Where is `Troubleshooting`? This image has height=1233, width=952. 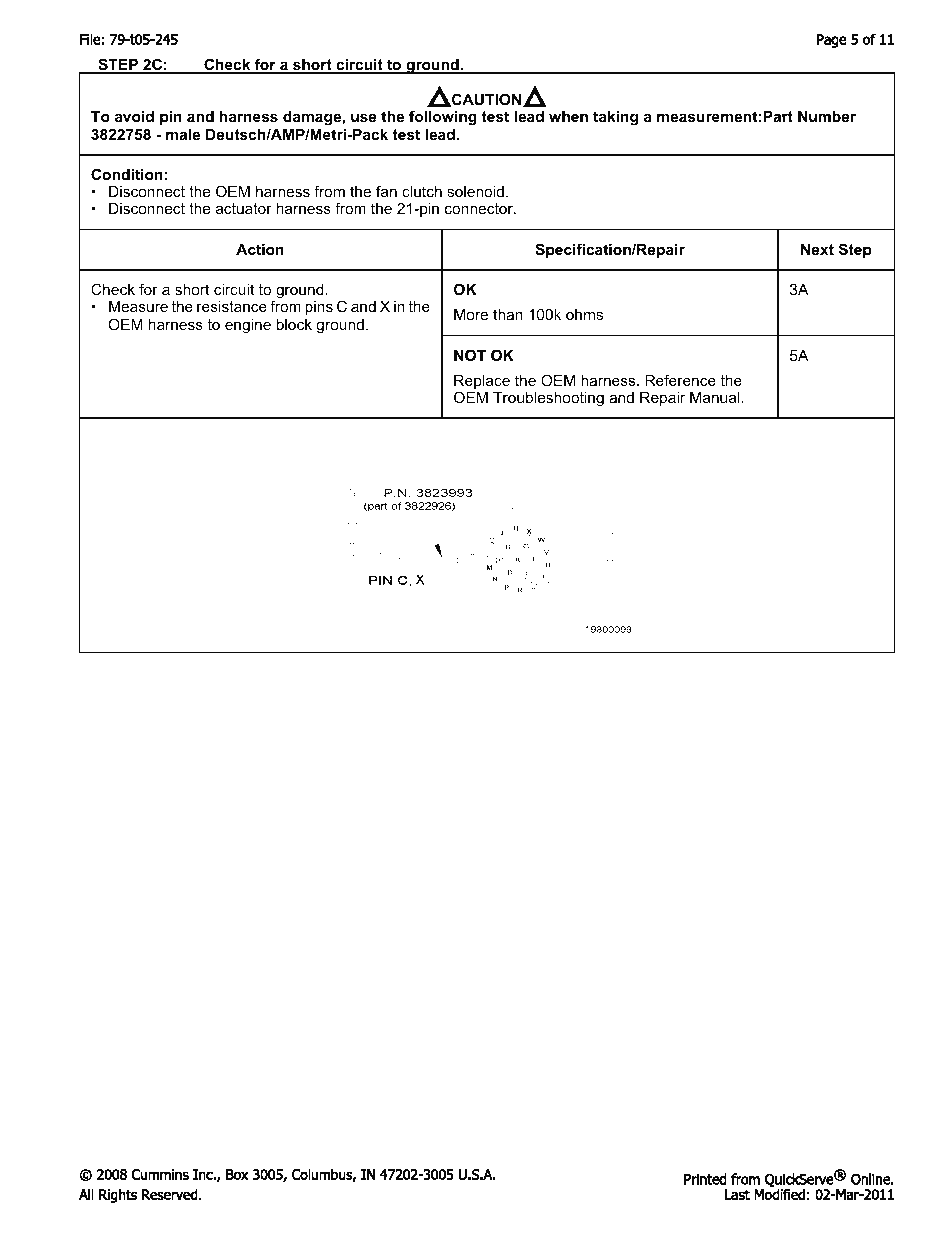
Troubleshooting is located at coordinates (548, 399).
